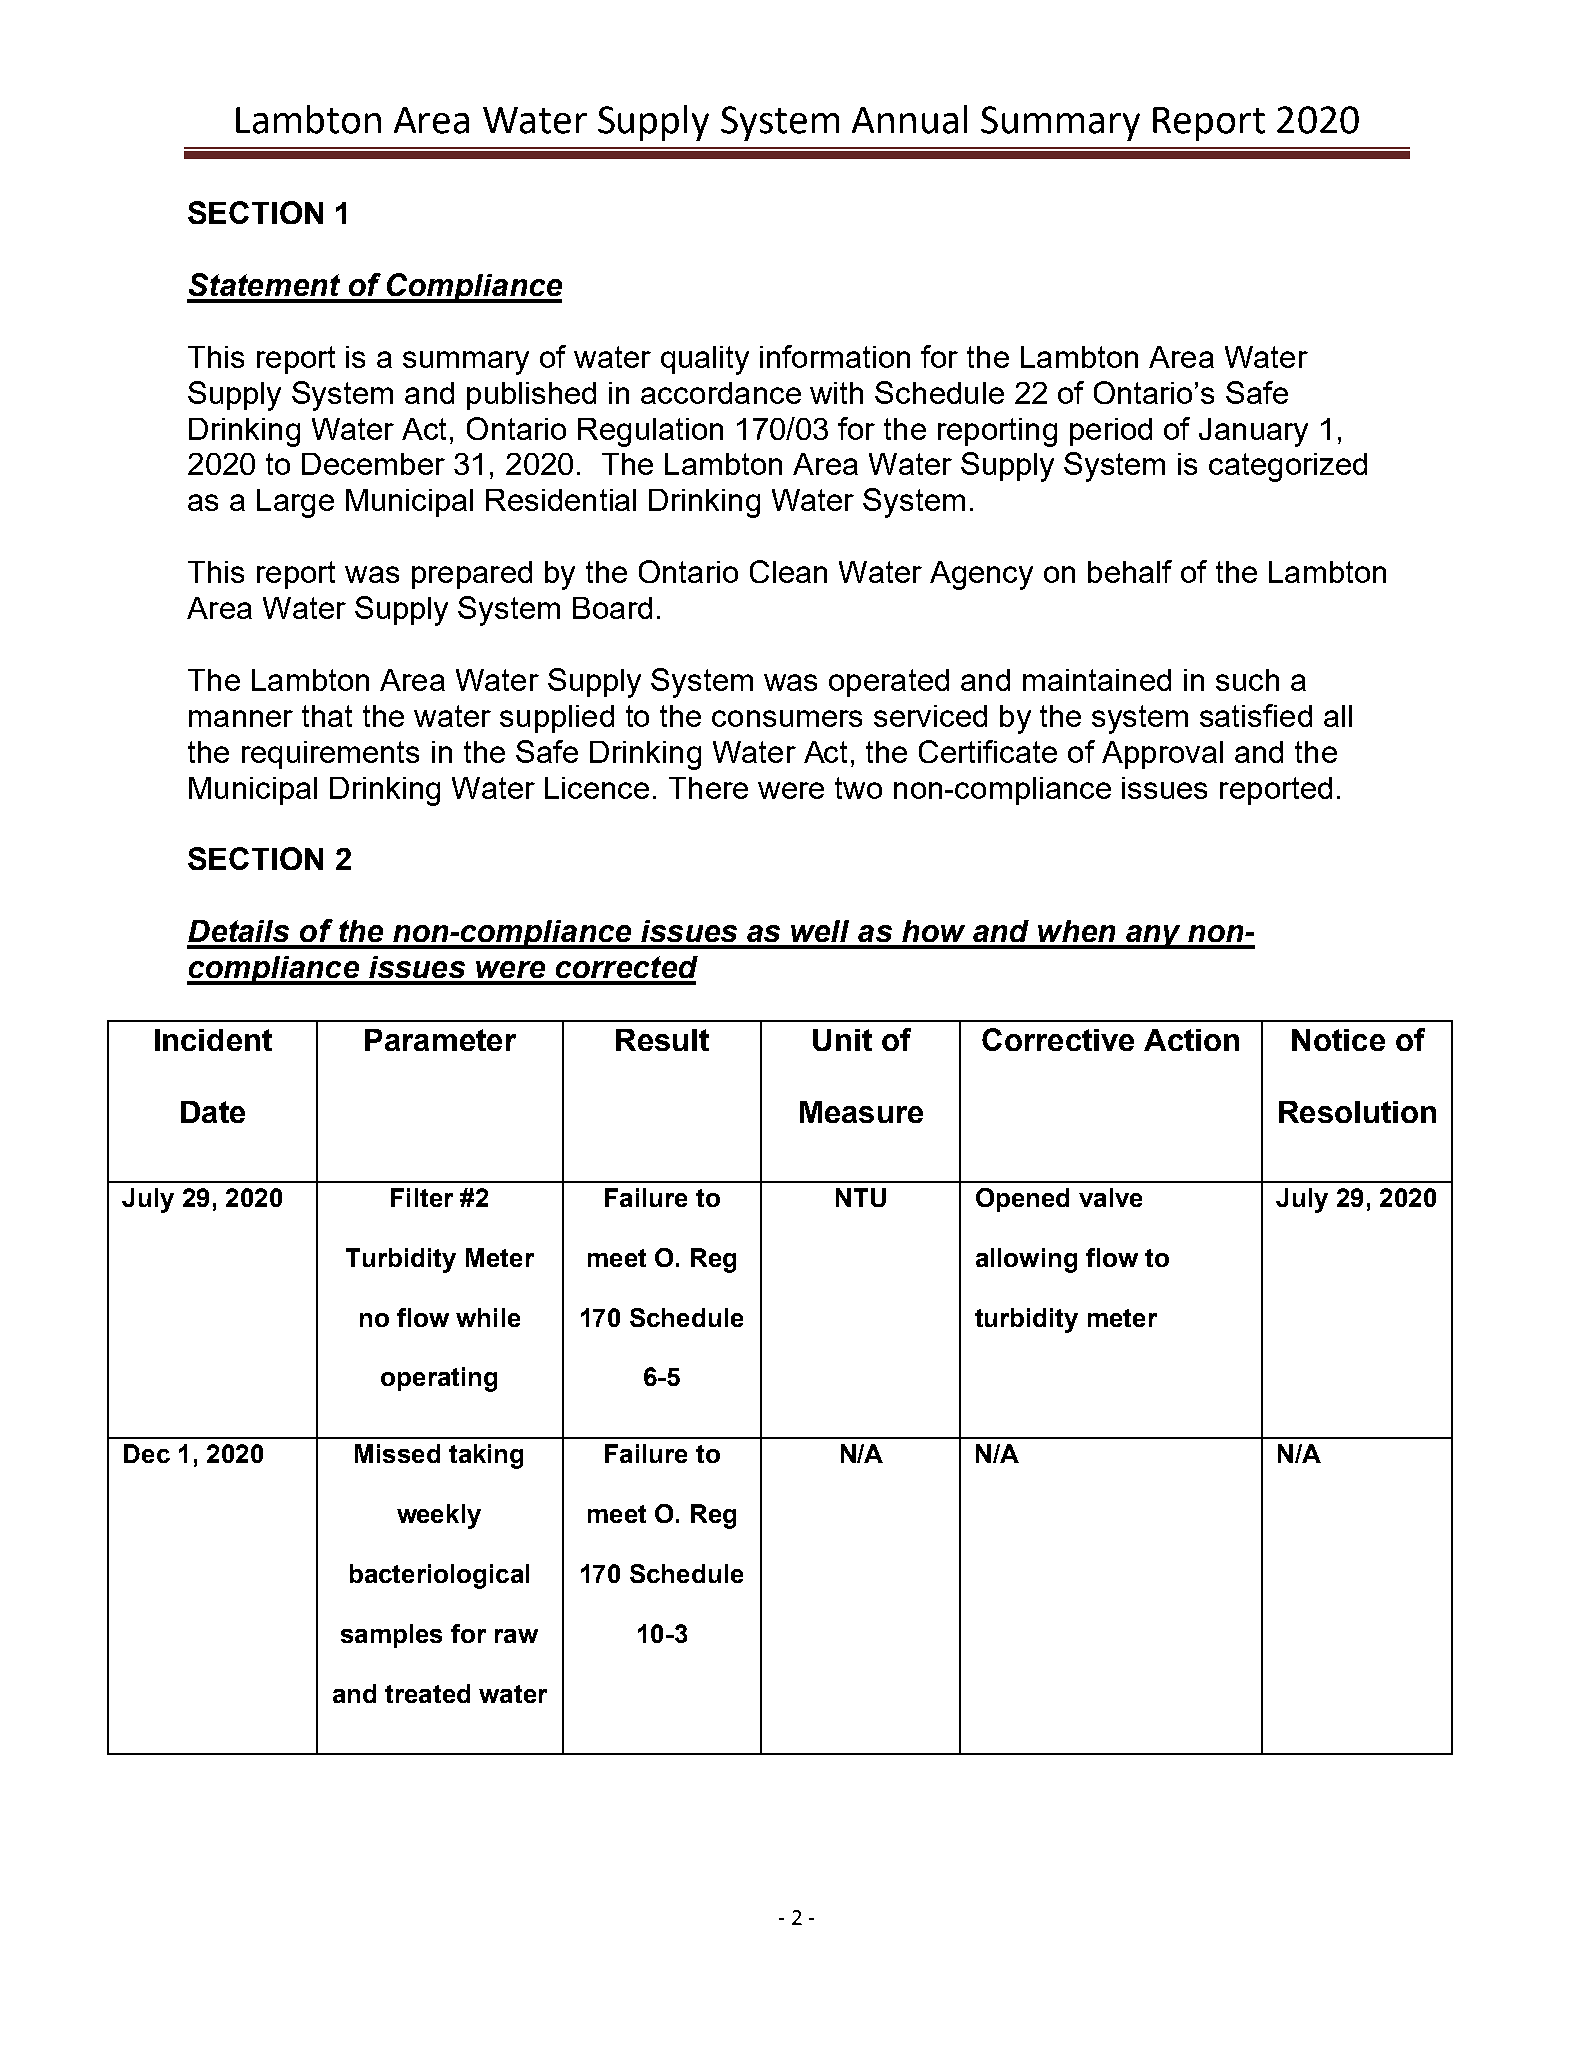 This screenshot has width=1593, height=2061. I want to click on December, so click(373, 464).
